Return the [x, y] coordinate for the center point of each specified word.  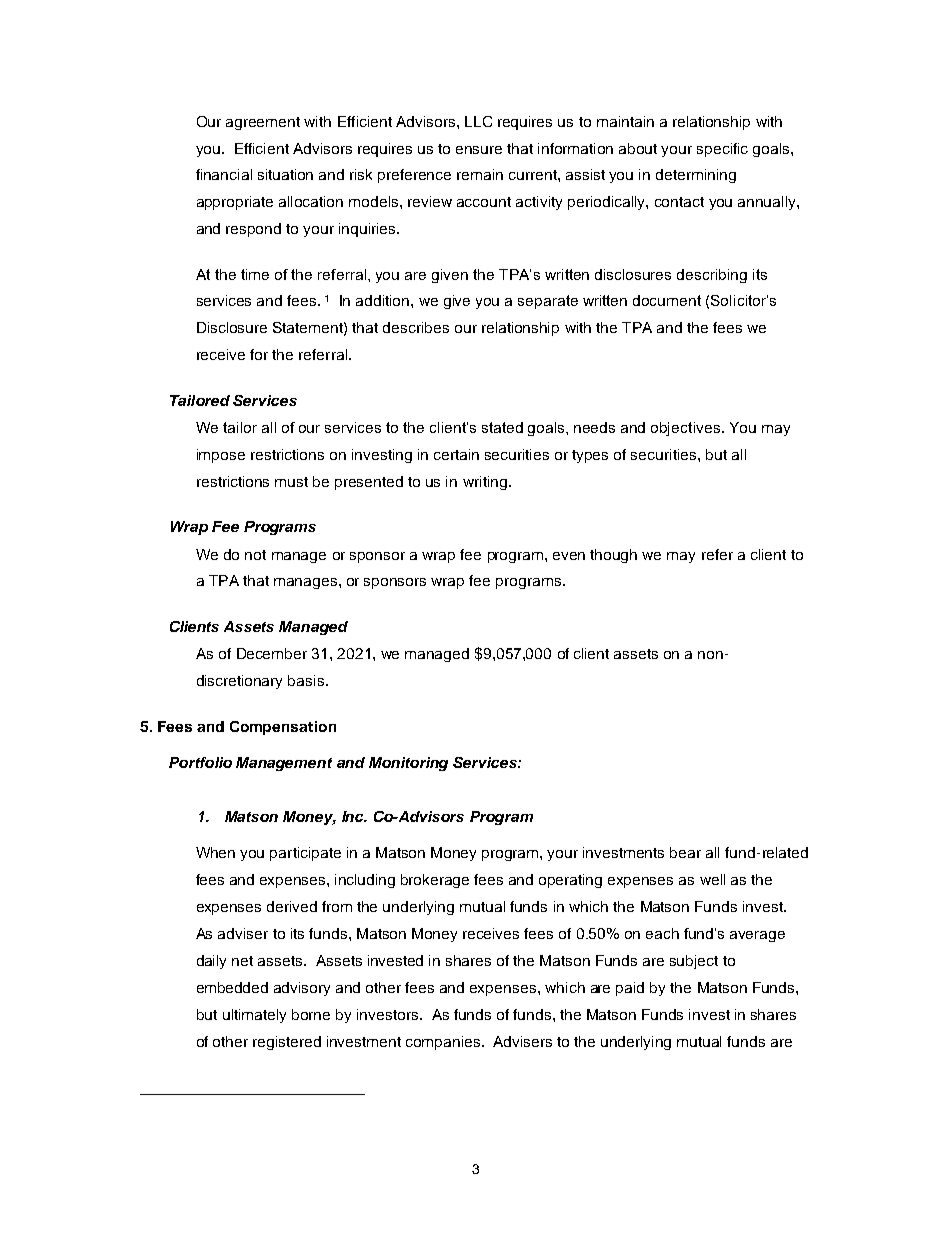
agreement [263, 123]
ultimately [254, 1016]
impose [221, 456]
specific [722, 150]
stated [502, 427]
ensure [479, 150]
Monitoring [408, 764]
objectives [687, 429]
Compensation [283, 728]
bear [685, 852]
